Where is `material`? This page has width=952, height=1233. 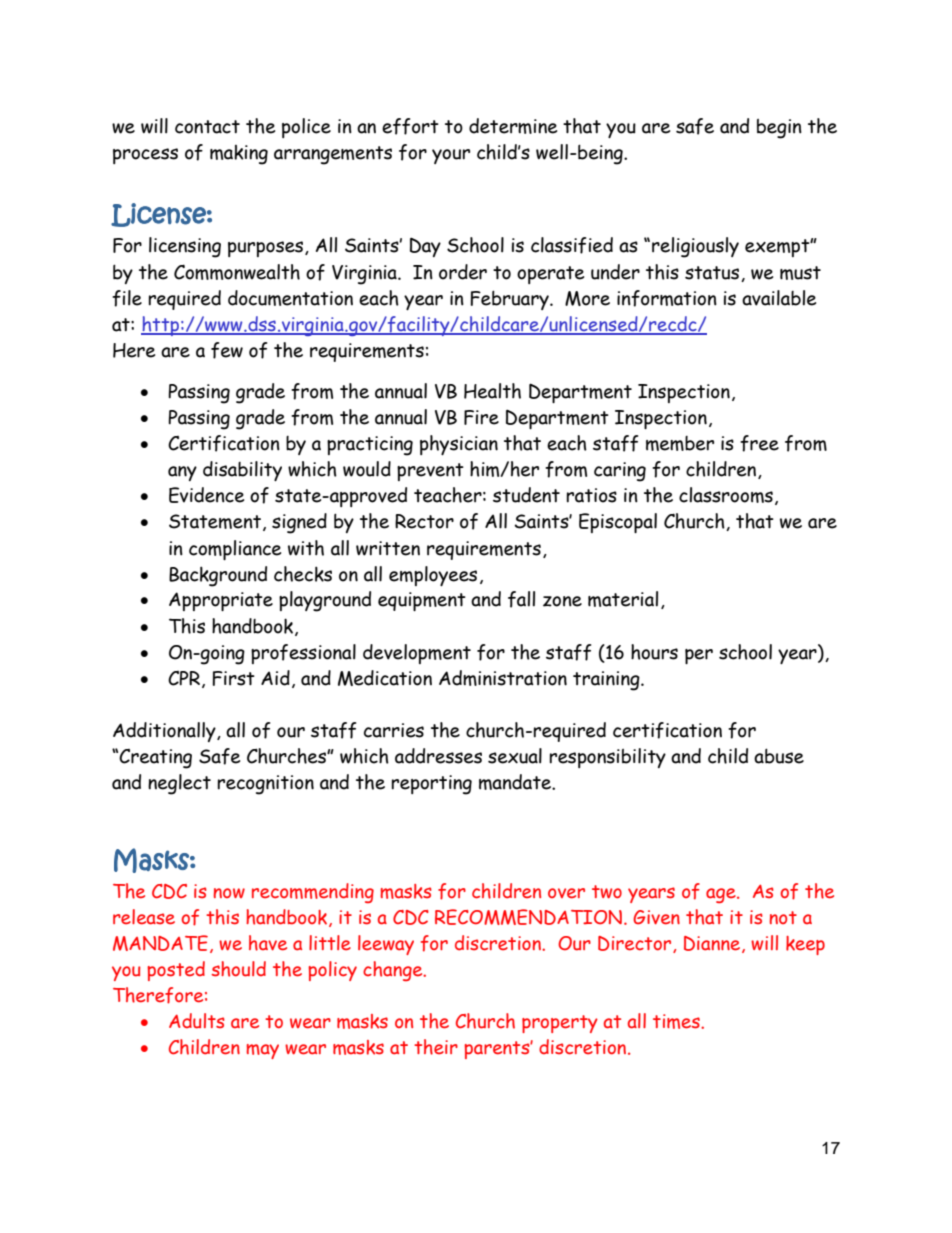 material is located at coordinates (623, 599).
